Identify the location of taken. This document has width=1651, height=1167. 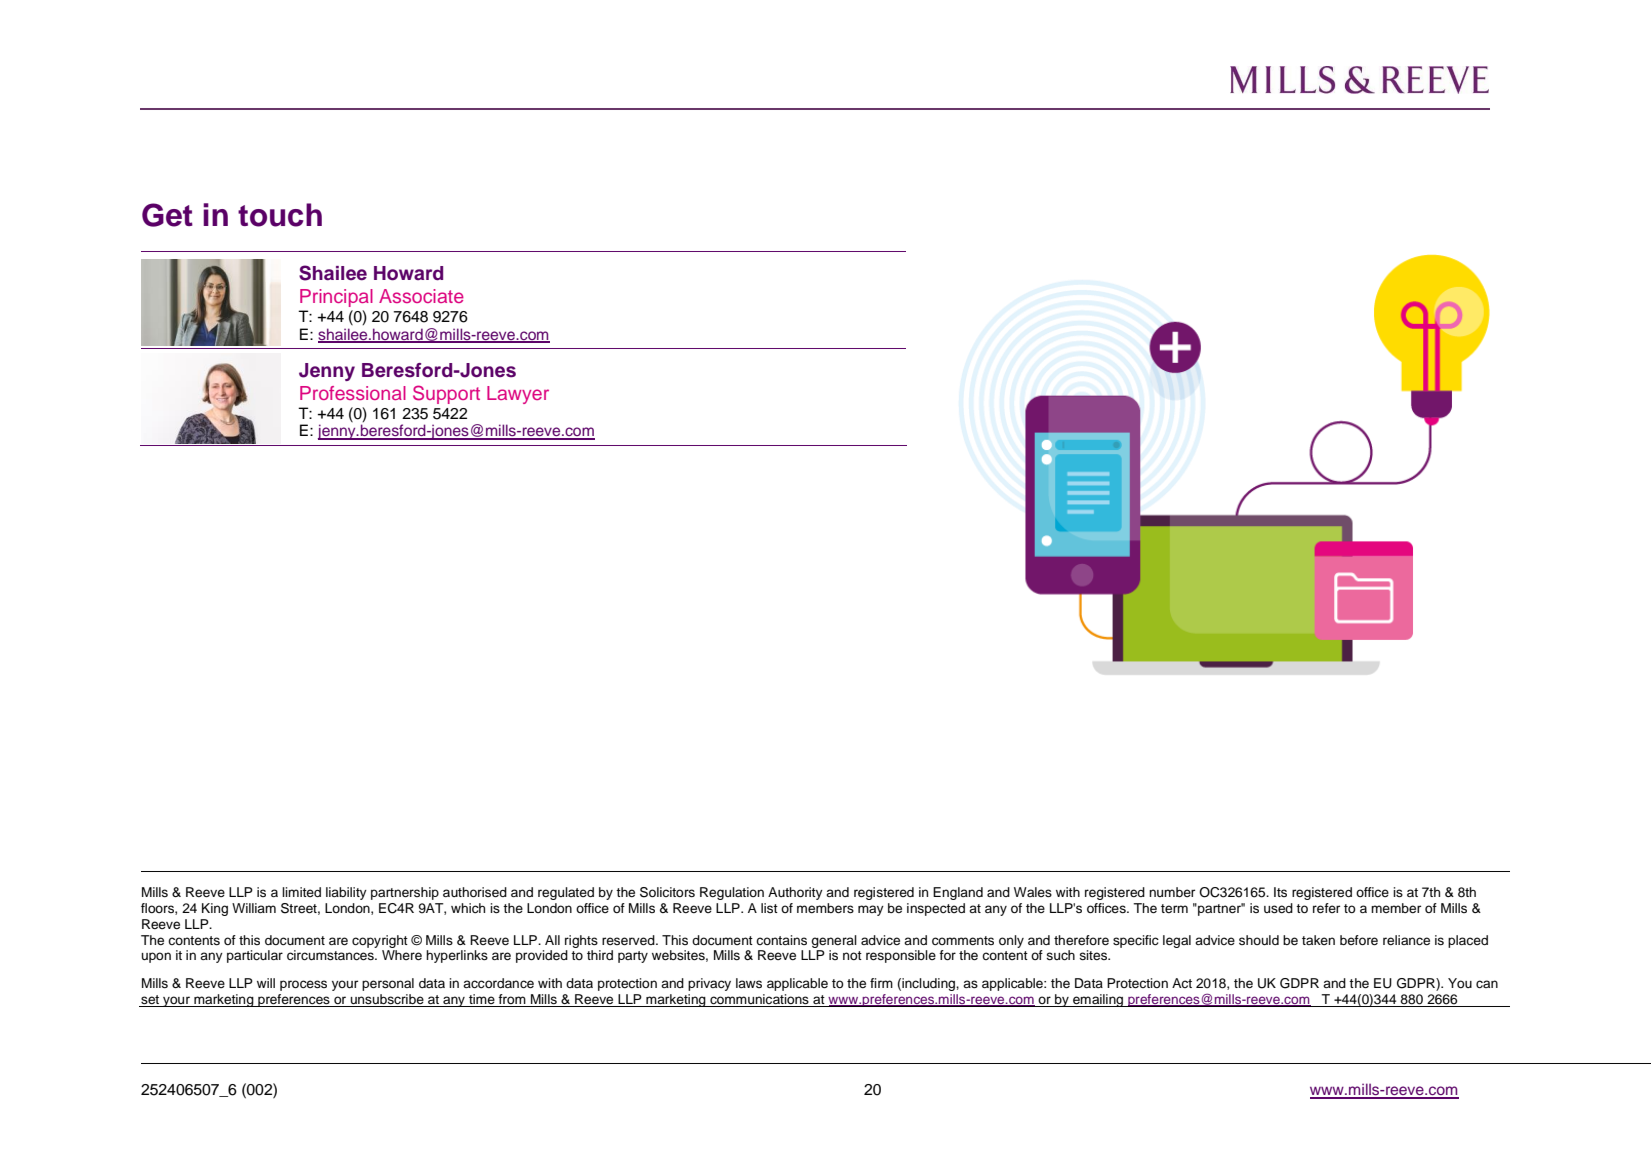
(1318, 940).
